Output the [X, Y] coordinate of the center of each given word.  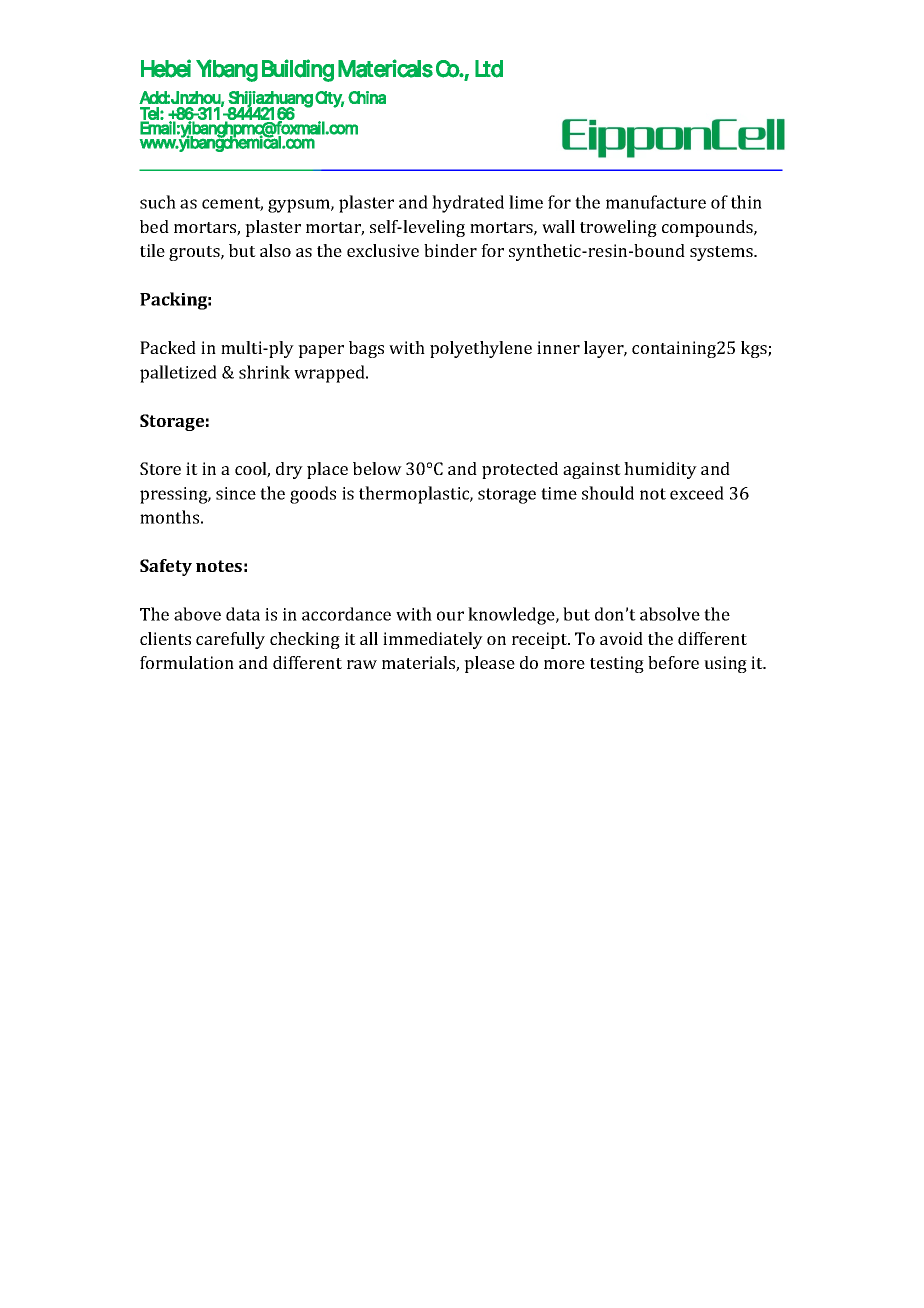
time [559, 493]
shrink [264, 372]
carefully [230, 640]
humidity [660, 470]
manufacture [656, 202]
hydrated [468, 204]
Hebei [166, 68]
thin [746, 202]
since [236, 493]
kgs [755, 349]
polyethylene [481, 349]
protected [520, 470]
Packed [168, 347]
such [158, 202]
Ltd [489, 69]
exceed [697, 493]
